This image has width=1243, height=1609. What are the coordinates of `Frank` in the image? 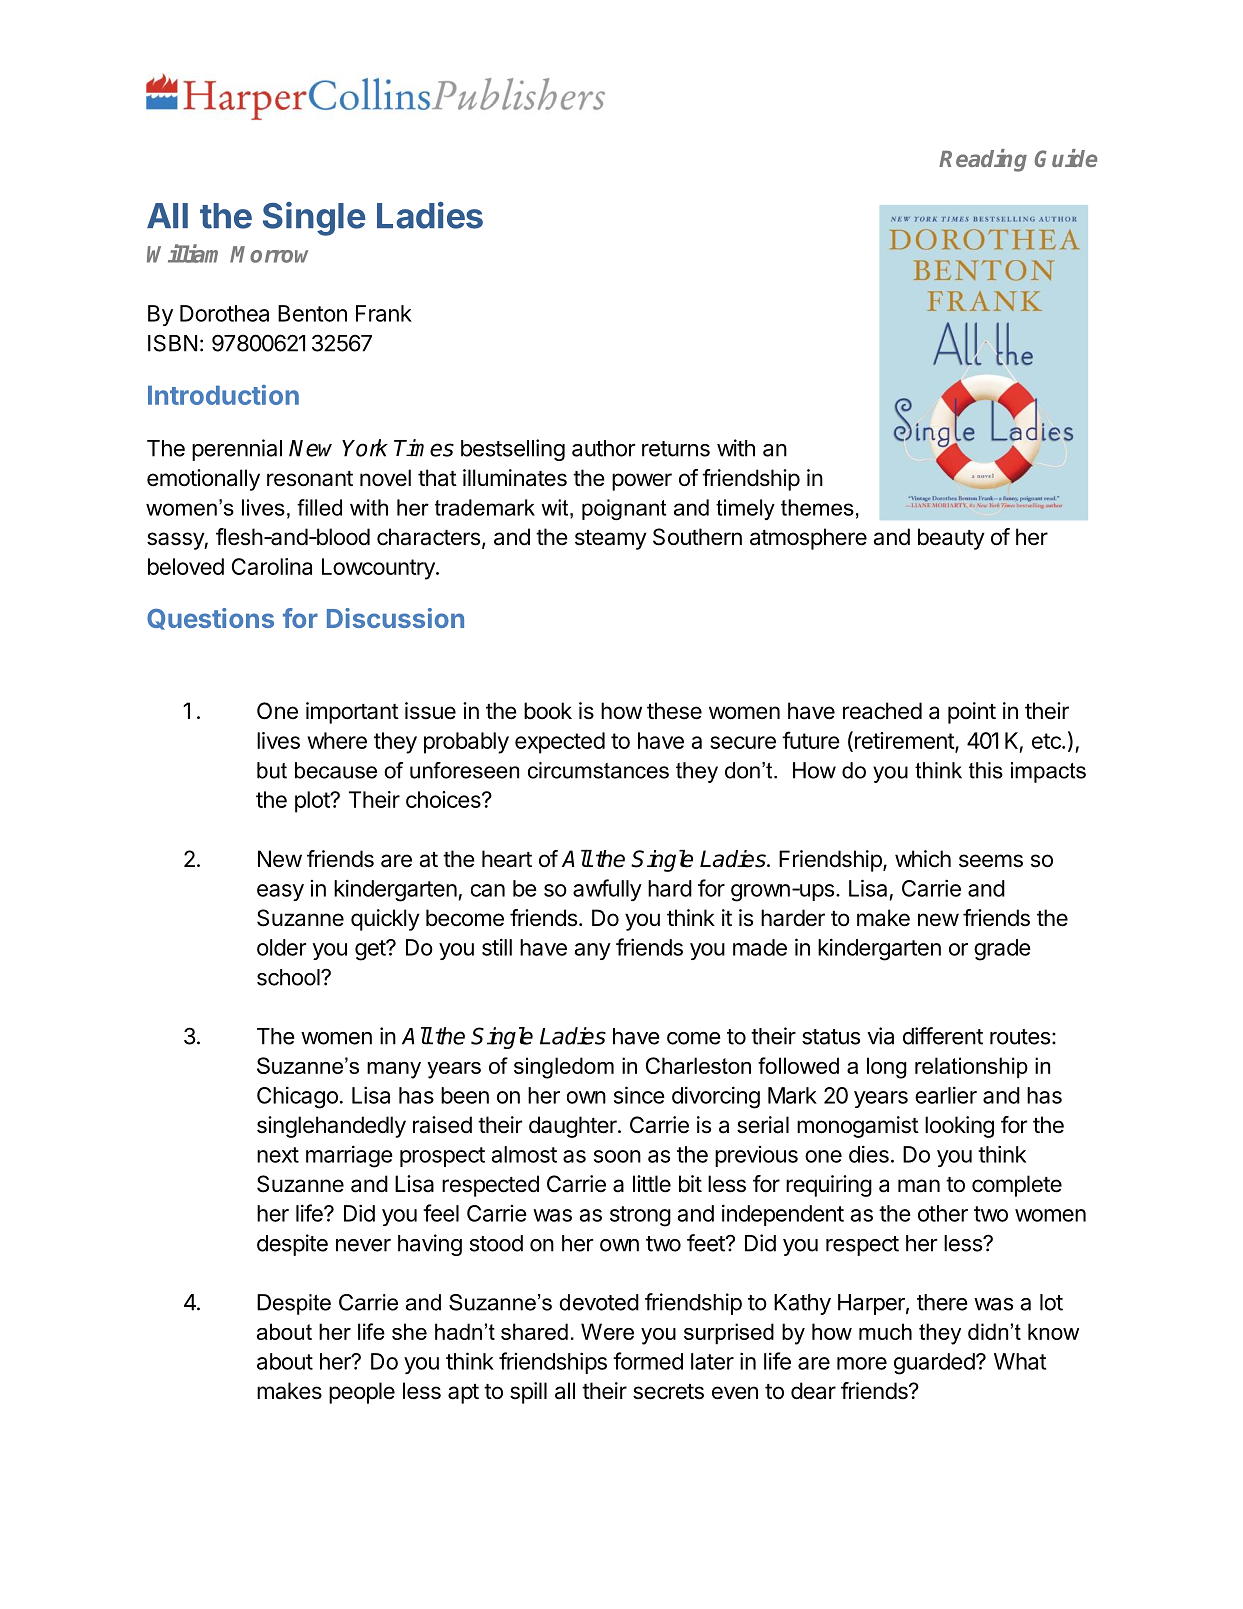 It's located at (384, 313).
